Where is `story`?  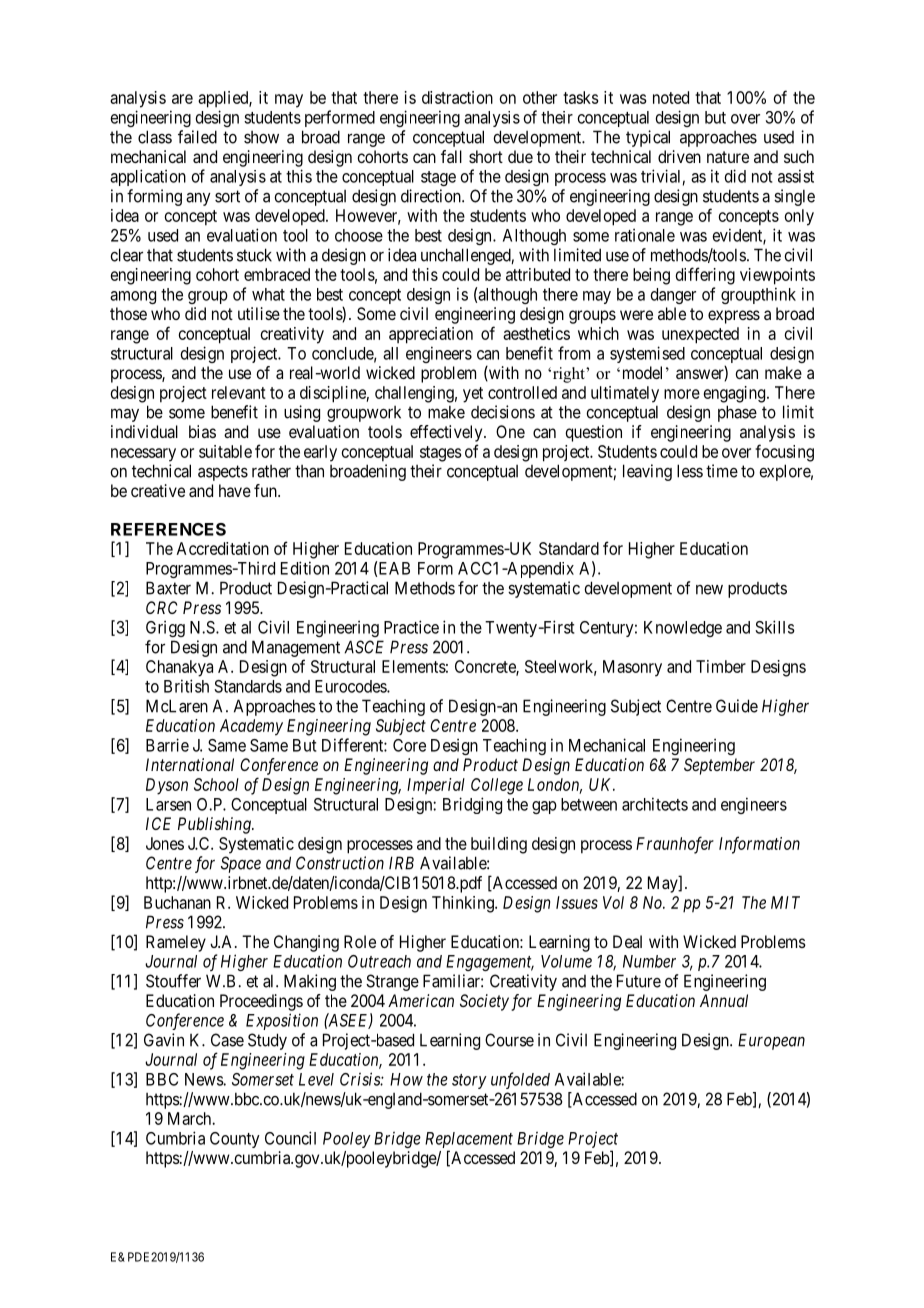 story is located at coordinates (469, 1081).
